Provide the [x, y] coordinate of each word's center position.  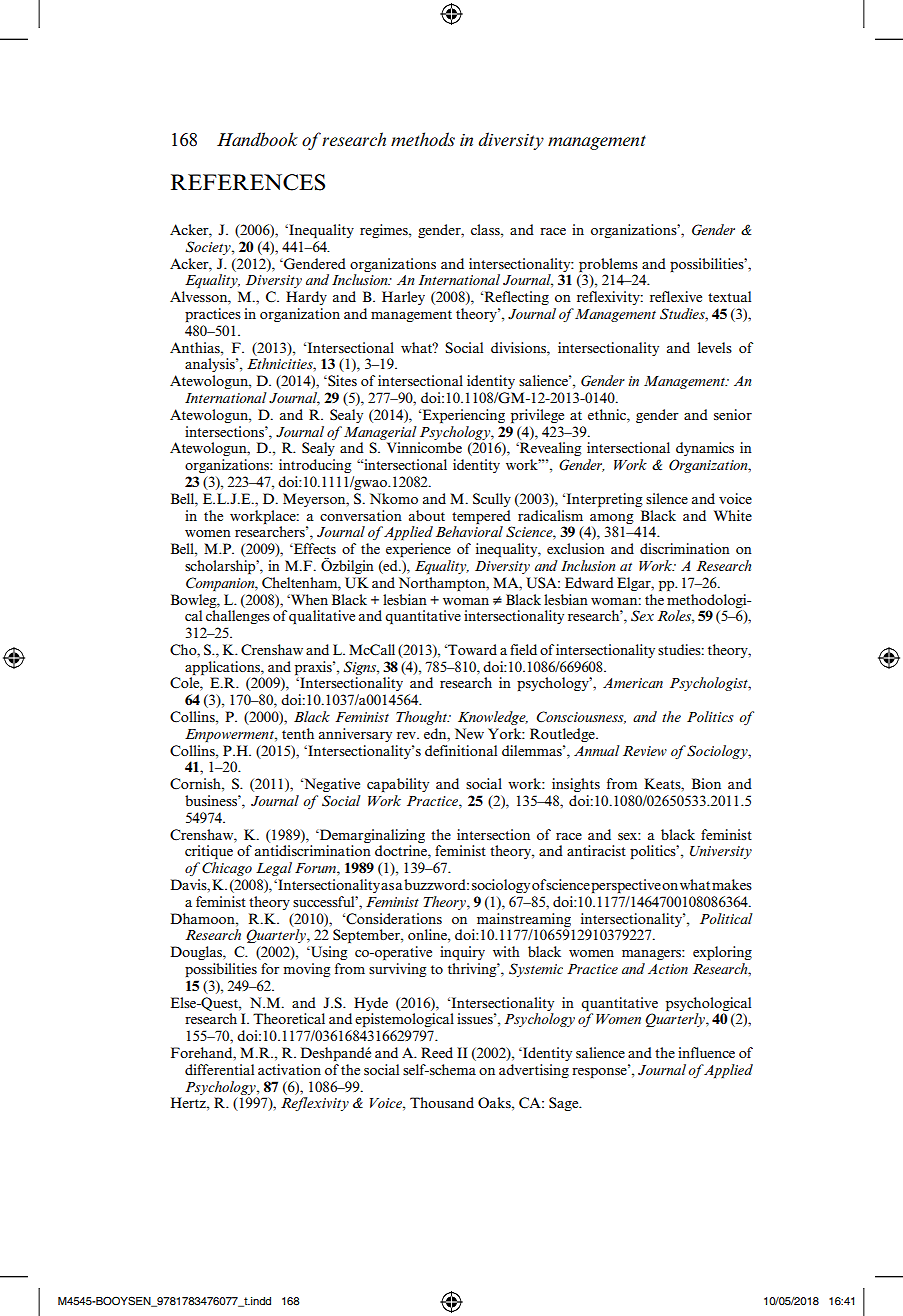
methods [423, 139]
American [633, 683]
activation [289, 1069]
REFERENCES [248, 182]
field [523, 649]
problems [608, 265]
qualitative [322, 617]
